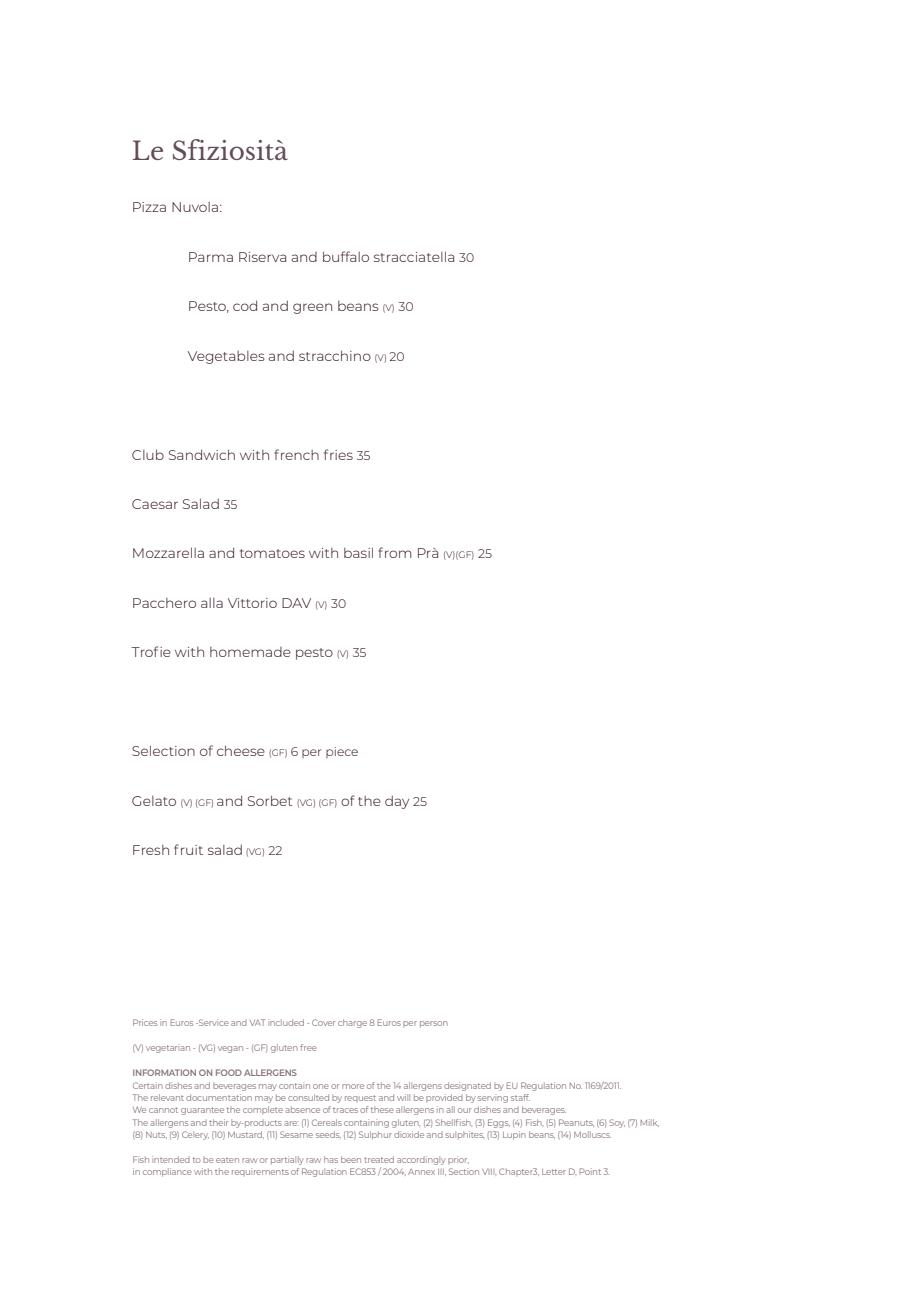  I want to click on Mozzarella, so click(168, 552).
